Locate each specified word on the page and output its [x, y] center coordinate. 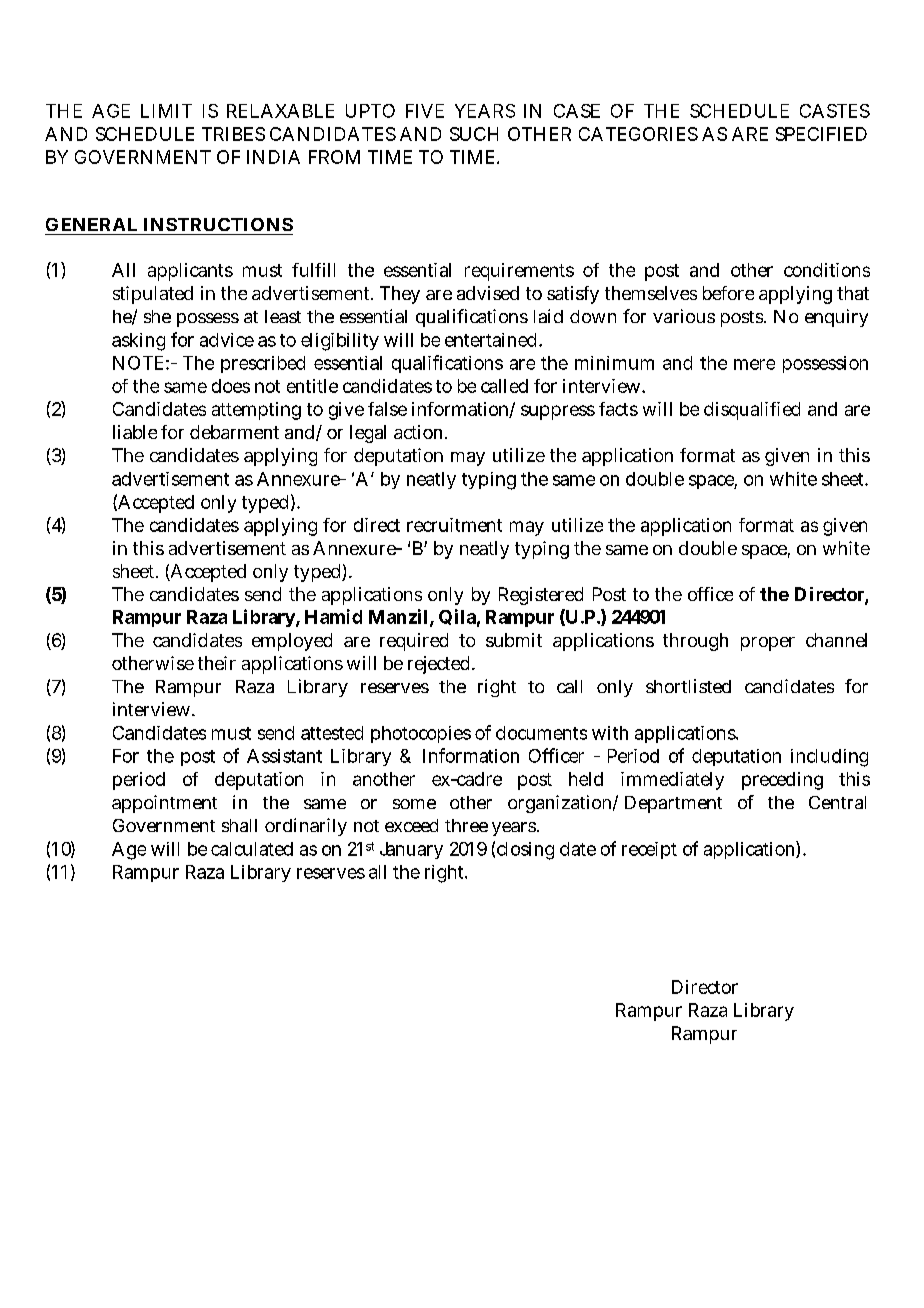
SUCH [474, 134]
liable [135, 432]
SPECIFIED [821, 134]
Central [837, 802]
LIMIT [166, 111]
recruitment [454, 525]
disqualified [752, 411]
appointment [164, 804]
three [466, 825]
